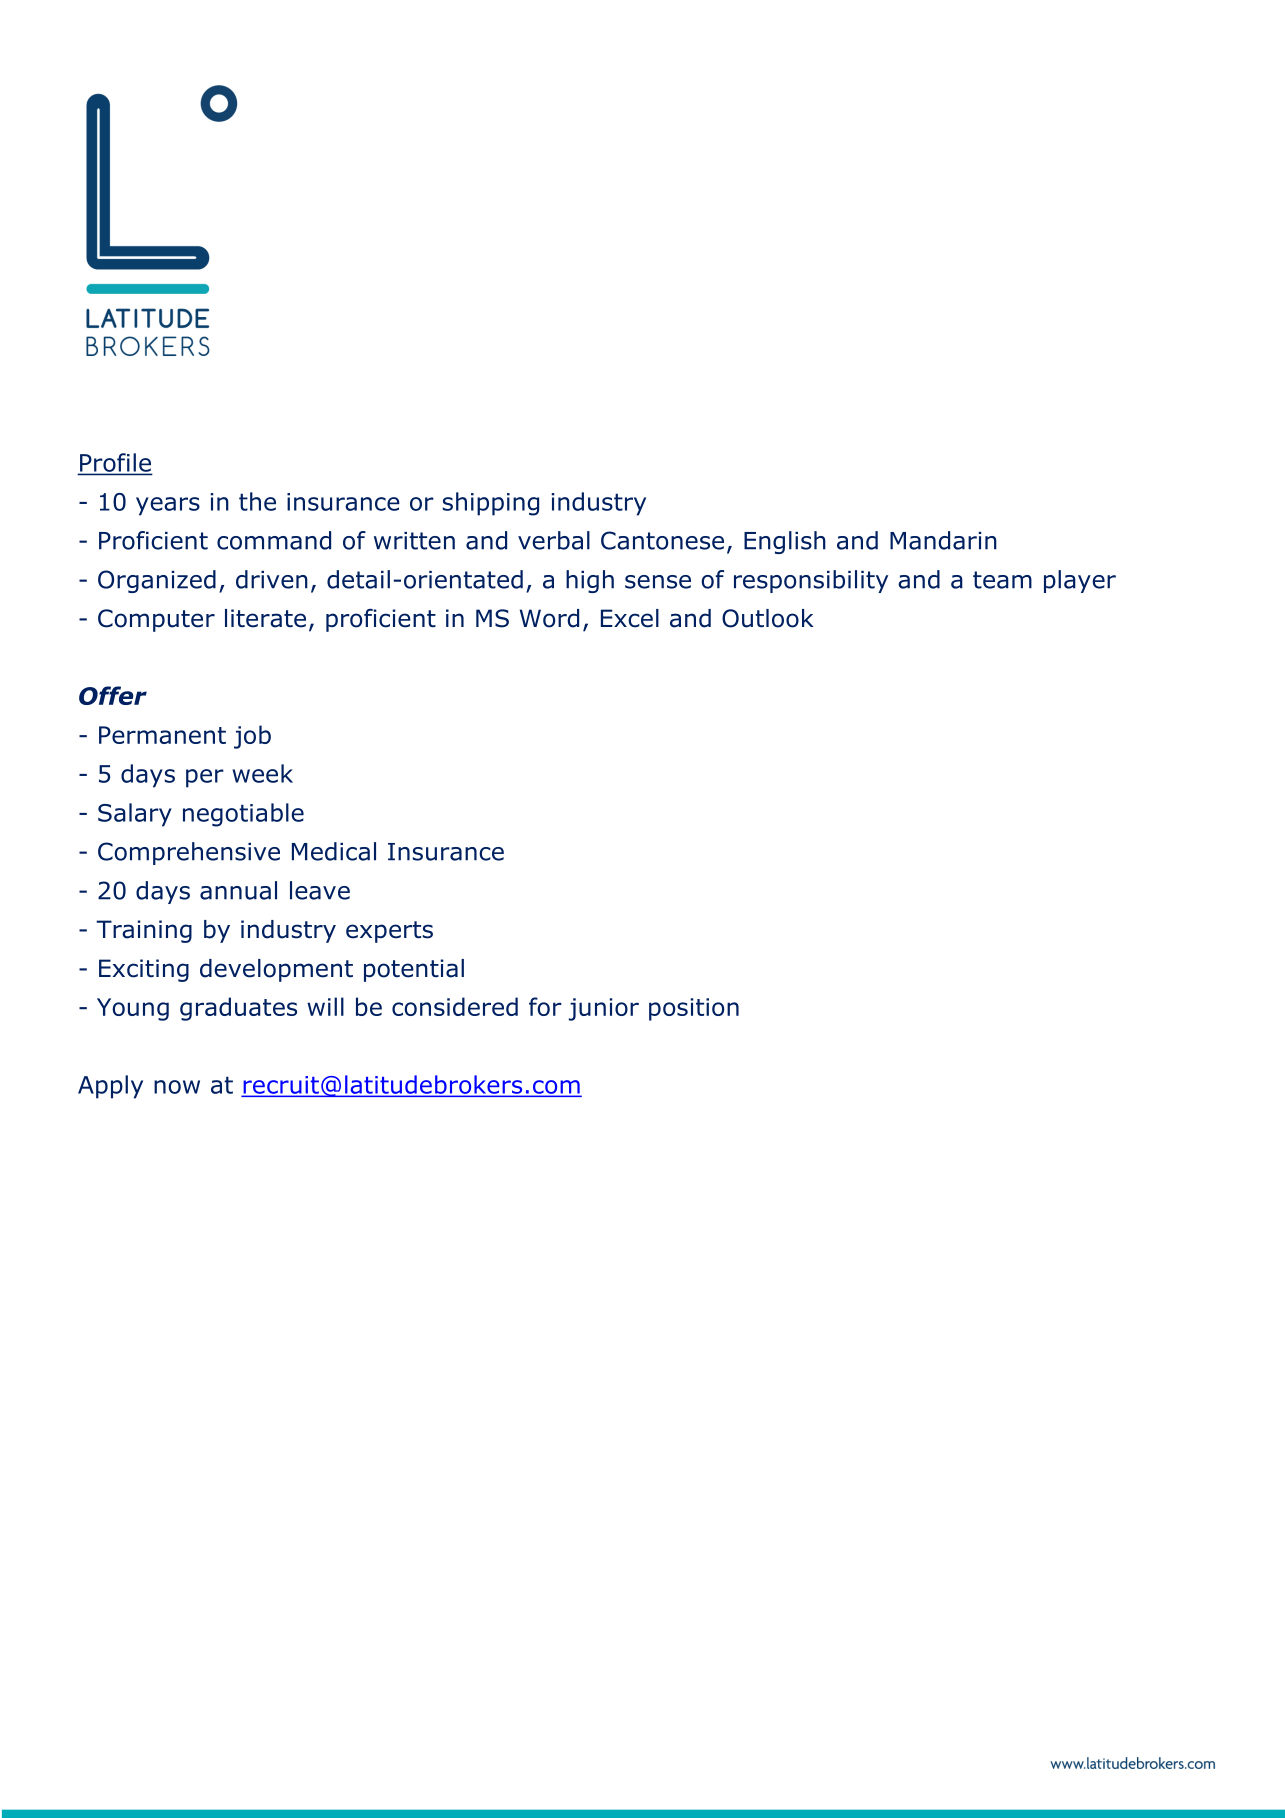 This image has width=1285, height=1818. Describe the element at coordinates (1002, 580) in the image. I see `team` at that location.
